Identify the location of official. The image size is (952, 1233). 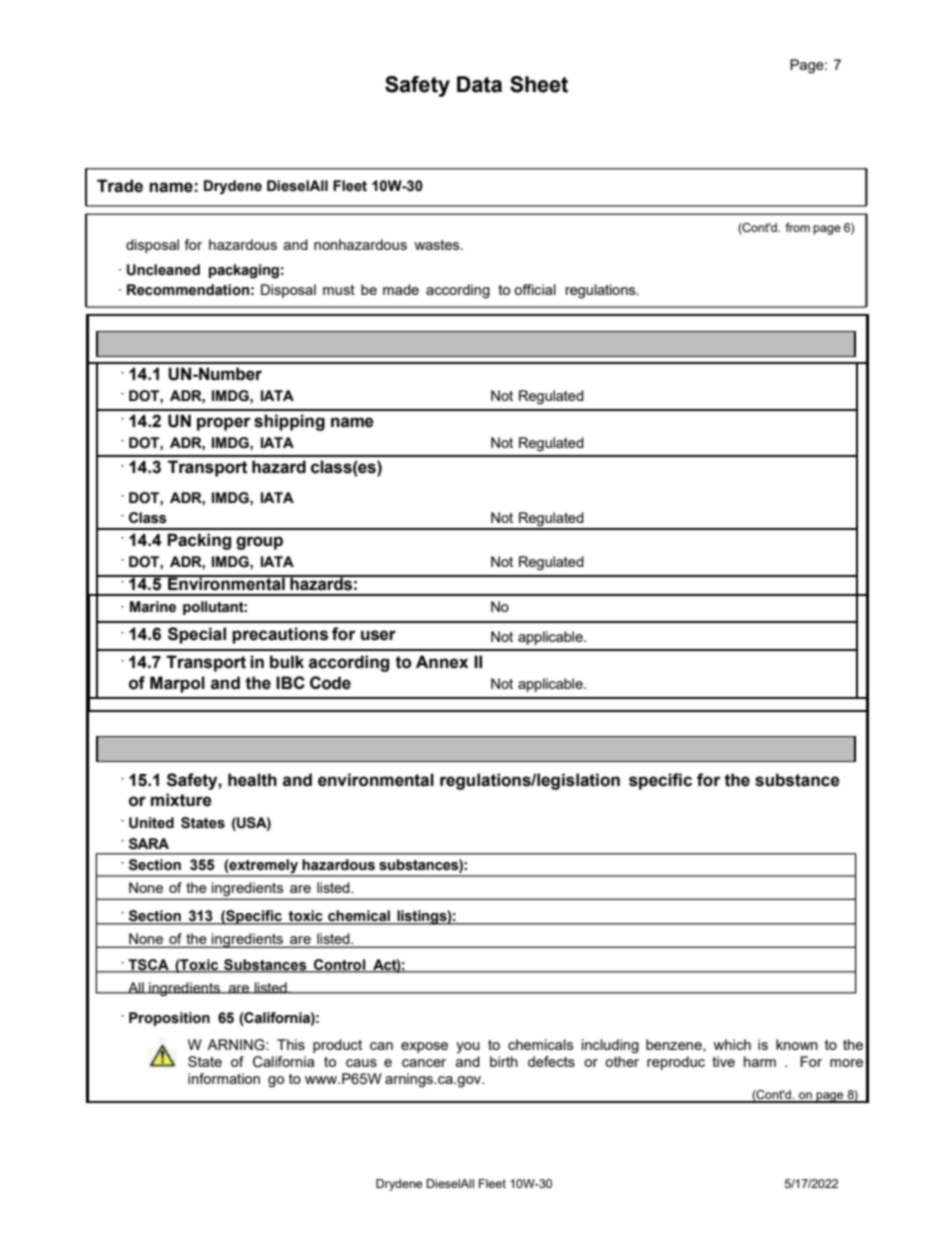
(535, 289).
